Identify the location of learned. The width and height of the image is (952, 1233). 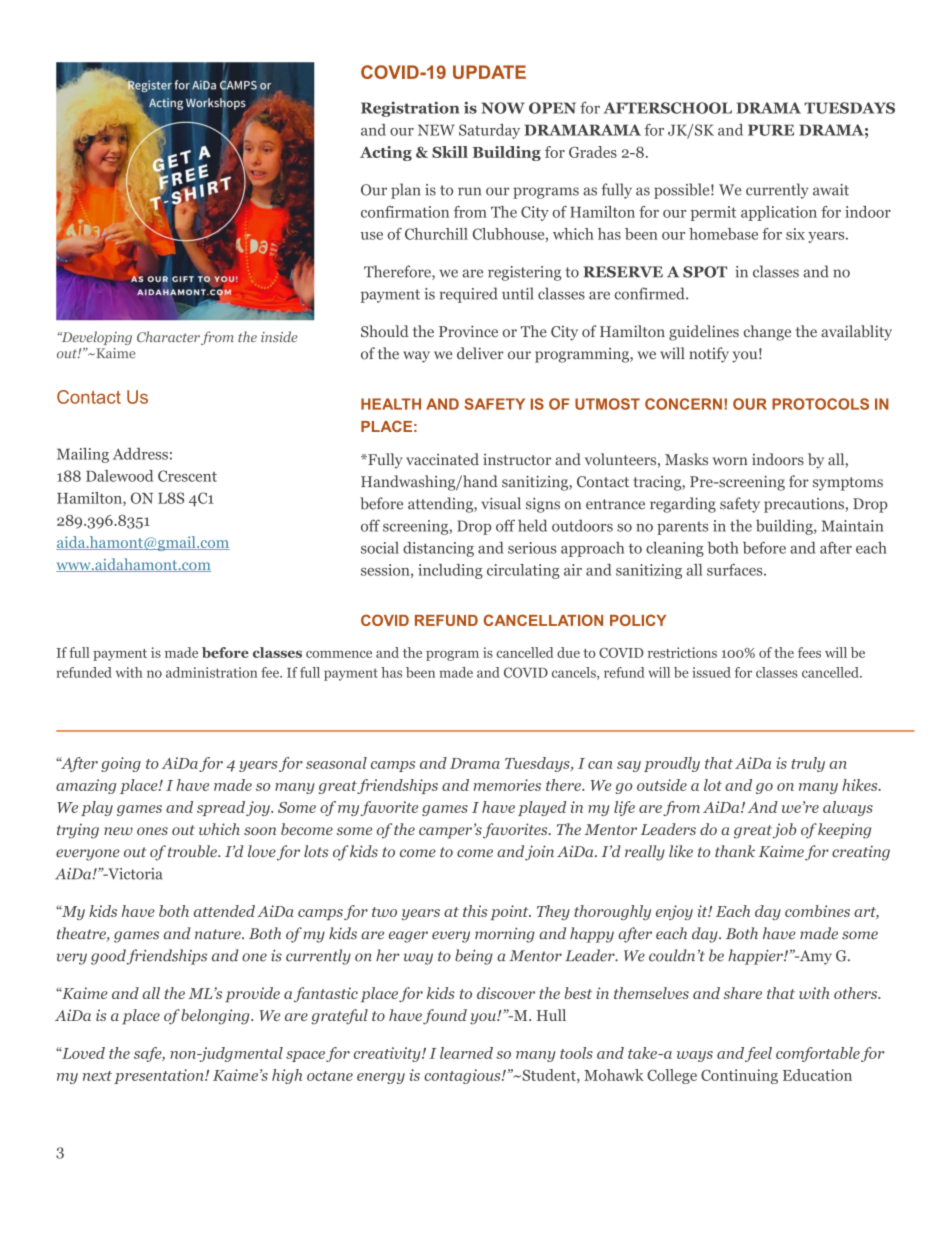
(466, 1053).
